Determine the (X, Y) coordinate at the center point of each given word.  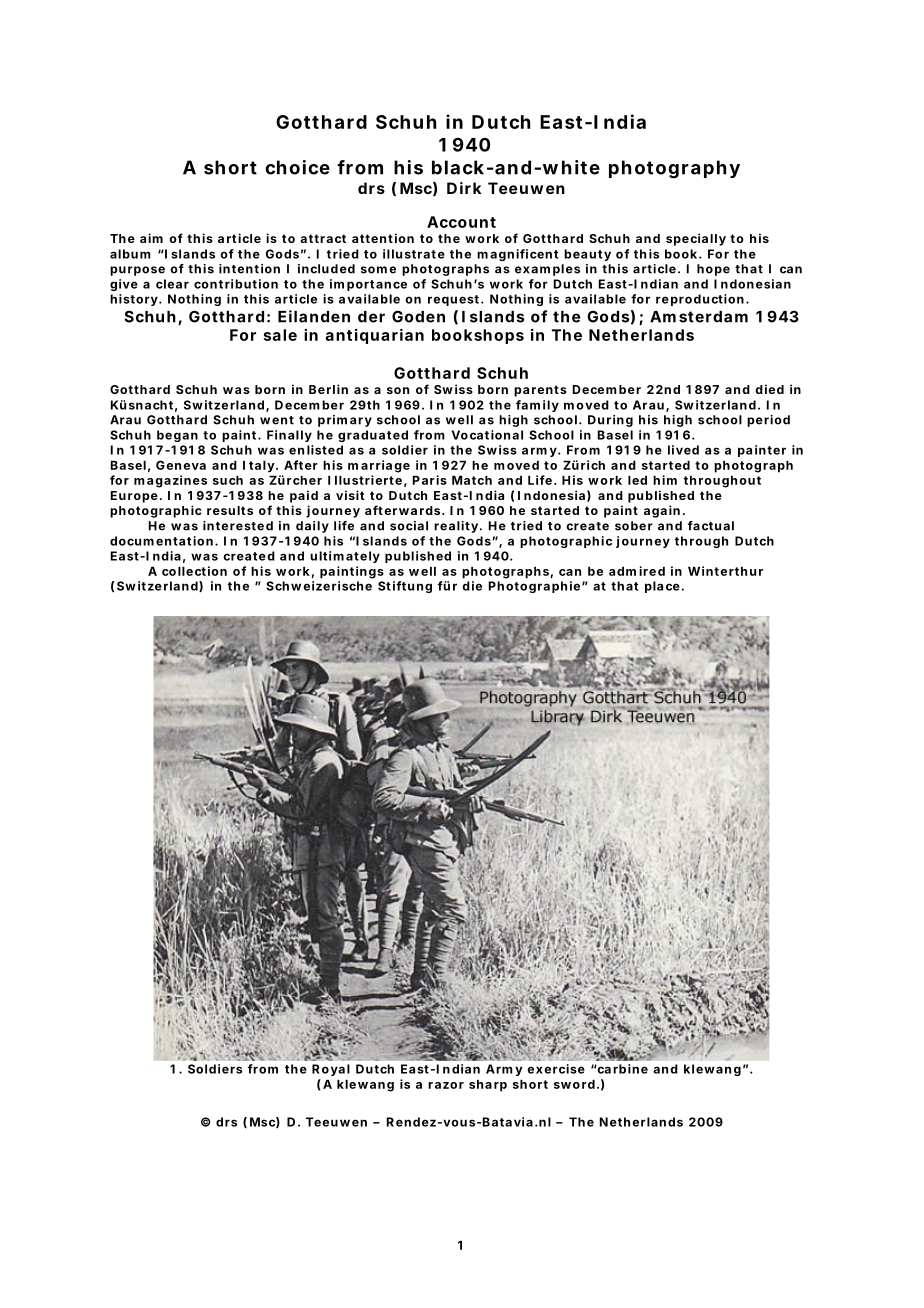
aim (151, 238)
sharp (488, 1085)
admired (637, 571)
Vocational (487, 435)
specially (696, 239)
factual (711, 526)
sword (574, 1084)
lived (683, 450)
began (177, 436)
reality (456, 527)
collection (194, 571)
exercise (556, 1069)
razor (446, 1085)
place (662, 587)
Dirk (464, 188)
